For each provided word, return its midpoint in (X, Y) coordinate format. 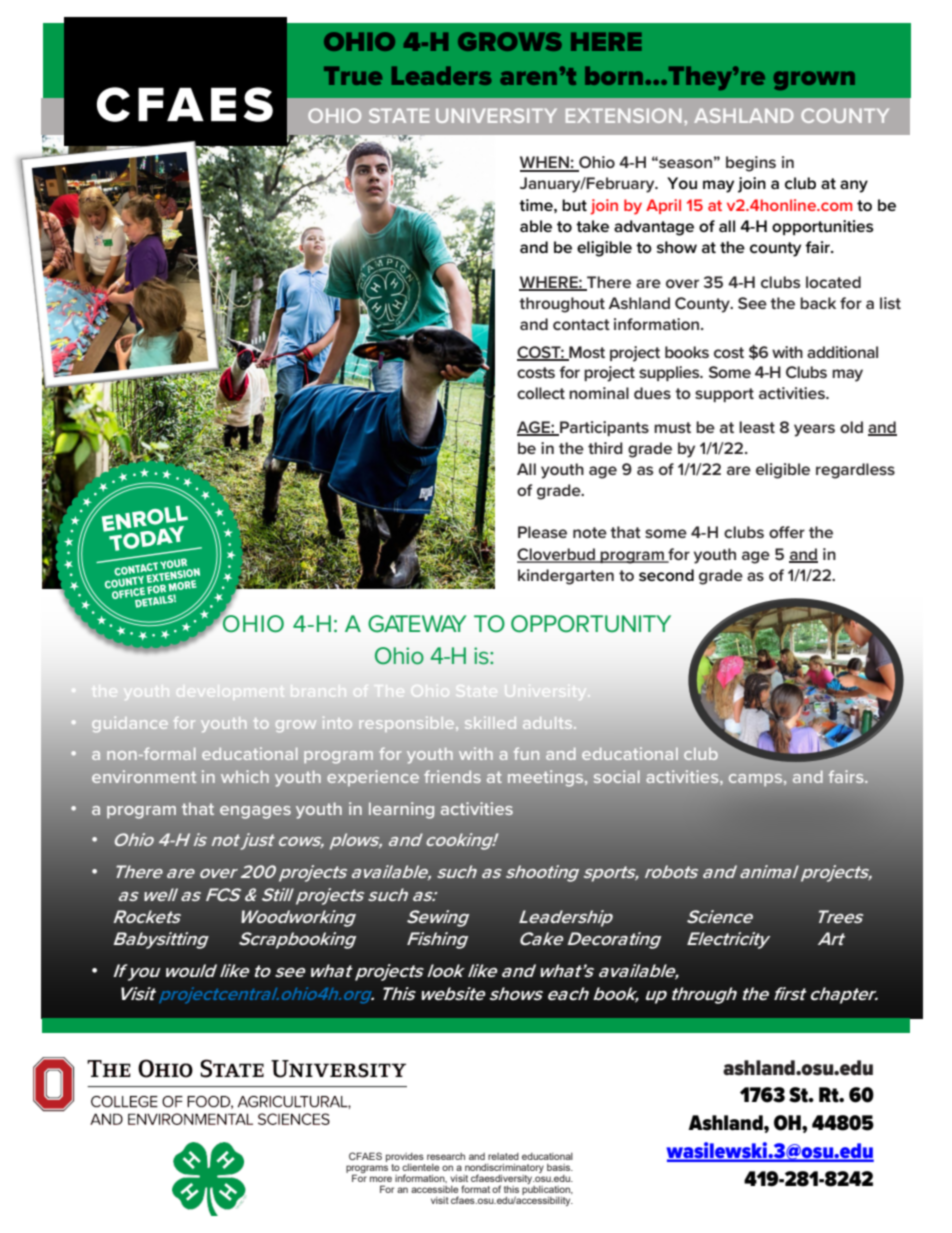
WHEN (545, 163)
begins (751, 164)
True (353, 75)
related (503, 1156)
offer (787, 532)
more (381, 1179)
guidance (130, 724)
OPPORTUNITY (591, 624)
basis (560, 1167)
